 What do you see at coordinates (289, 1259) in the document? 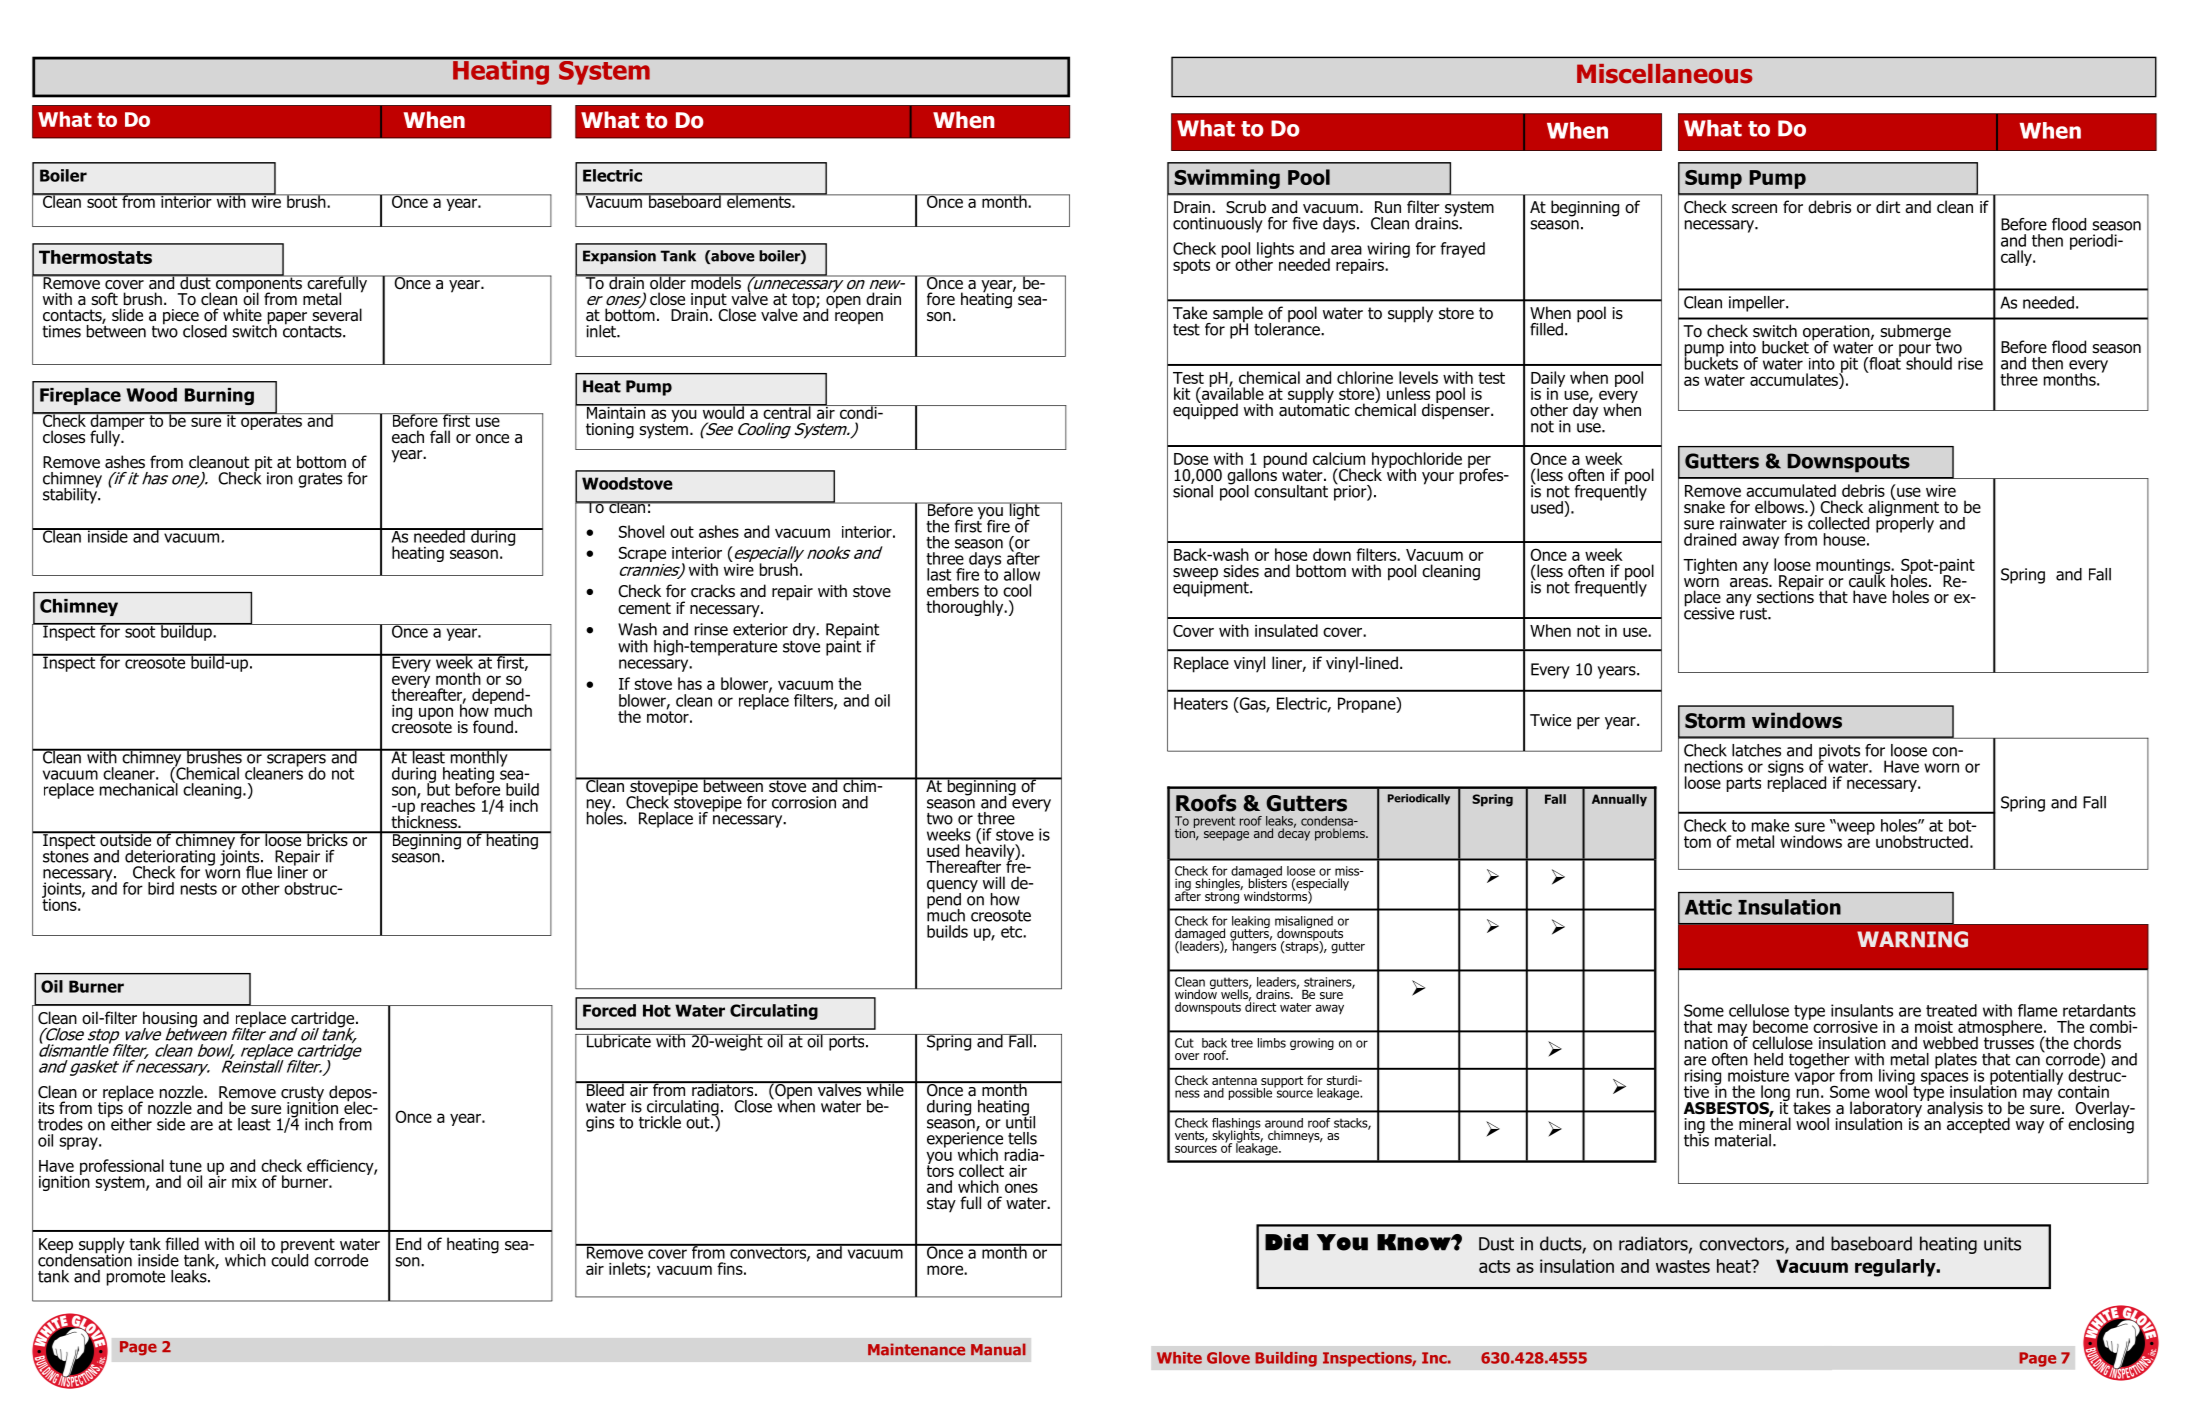
I see `could` at bounding box center [289, 1259].
